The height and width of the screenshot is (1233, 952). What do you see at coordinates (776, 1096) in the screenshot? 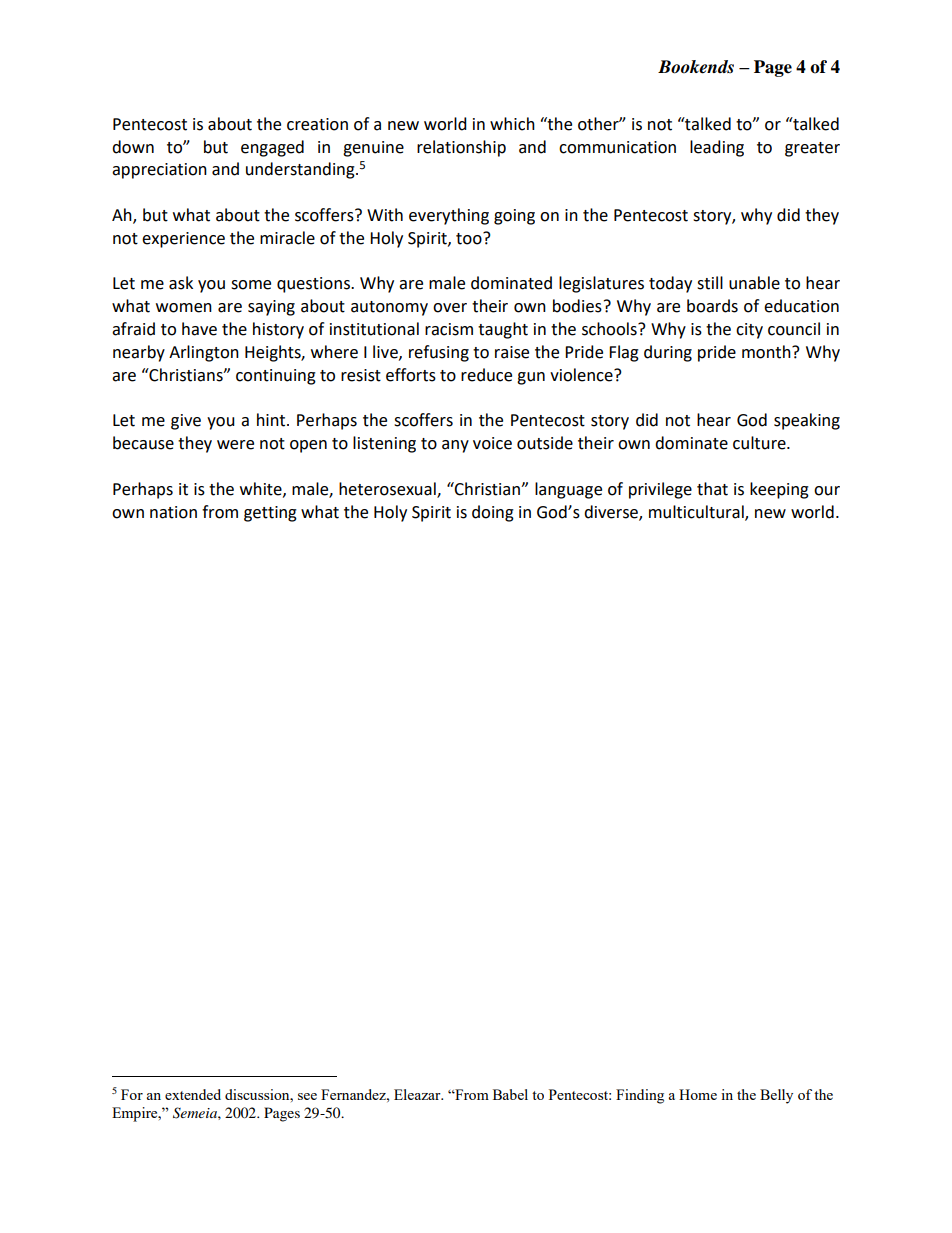
I see `Belly` at bounding box center [776, 1096].
